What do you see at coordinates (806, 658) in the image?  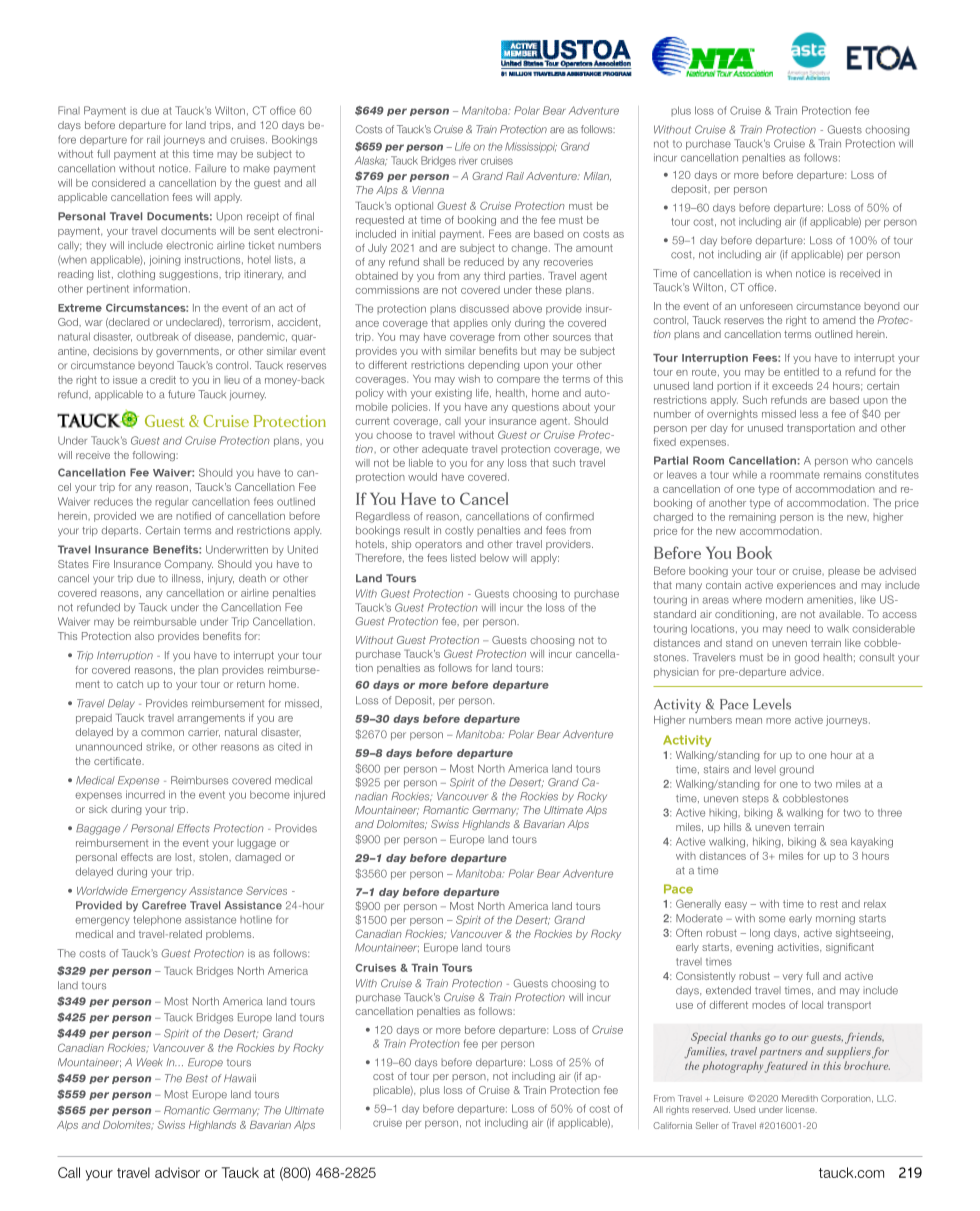 I see `good` at bounding box center [806, 658].
